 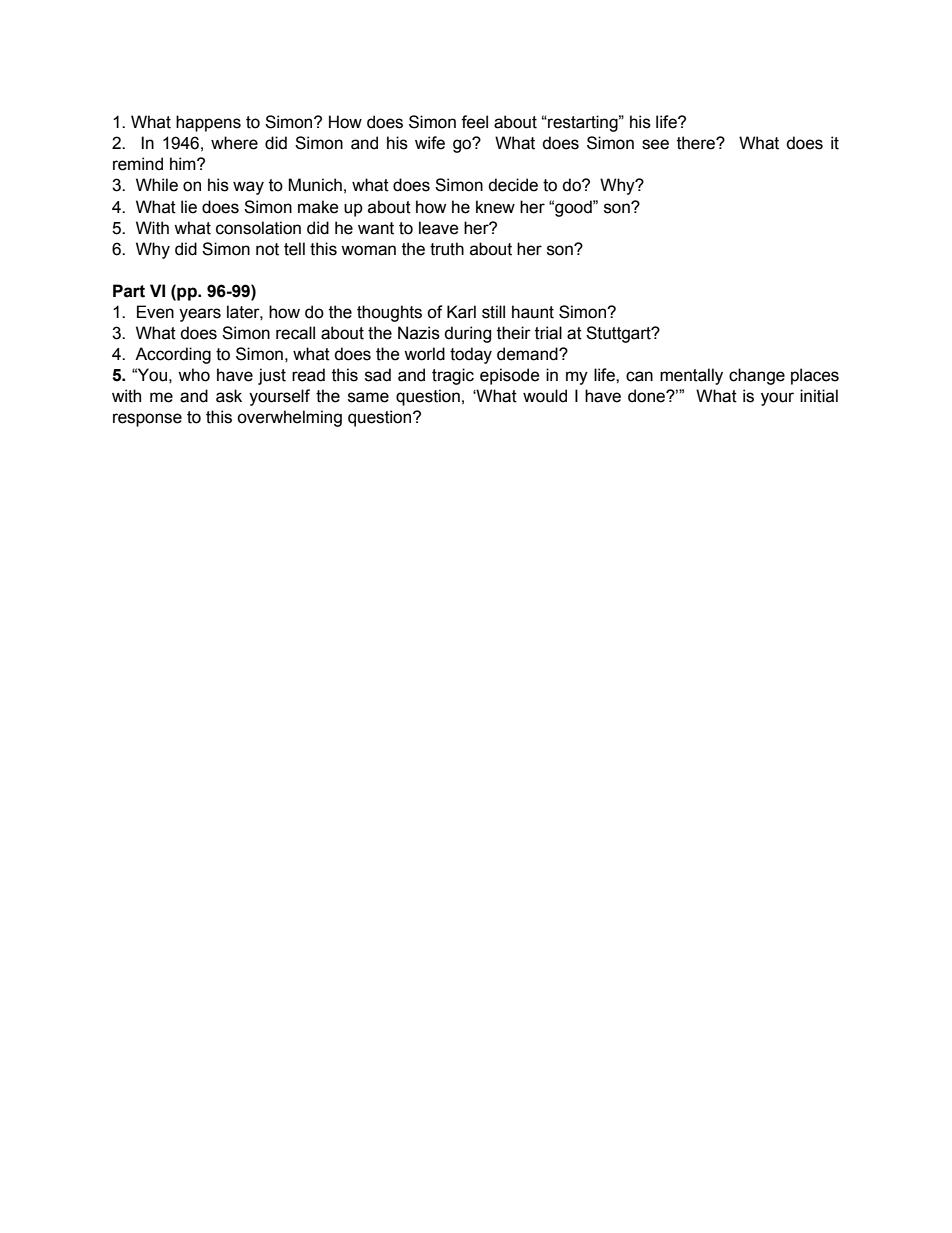 I want to click on there, so click(x=697, y=143).
